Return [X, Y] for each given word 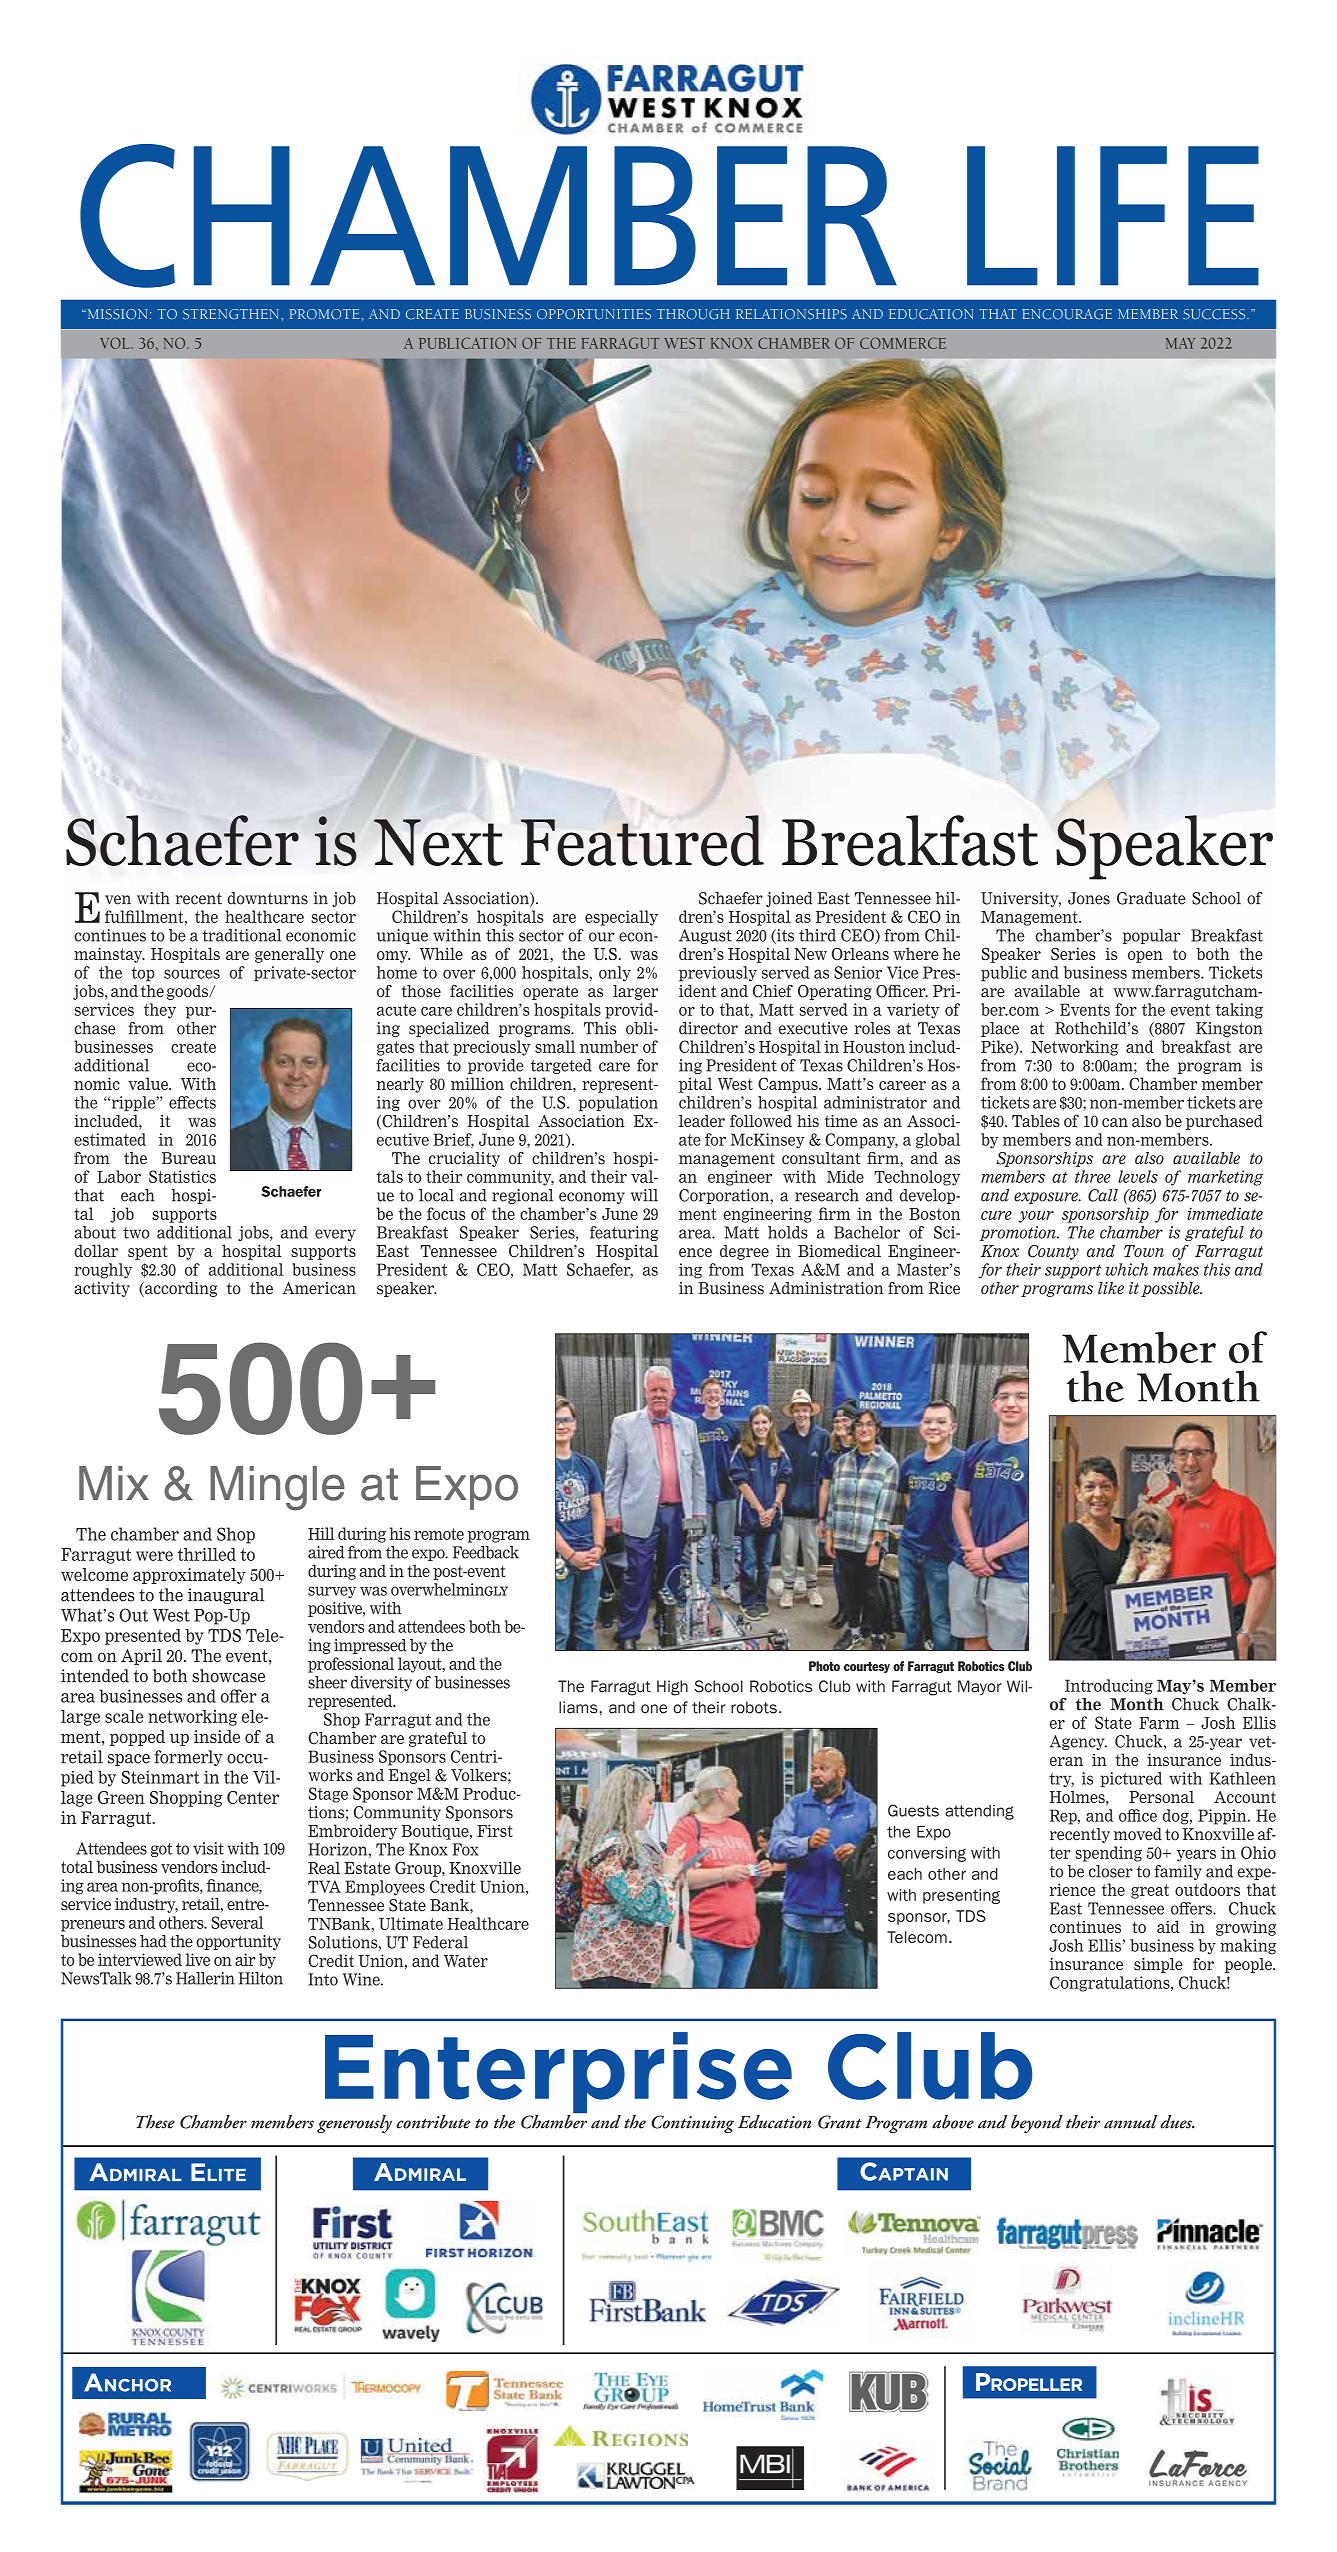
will [644, 1195]
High [672, 1688]
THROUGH [693, 314]
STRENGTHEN [231, 314]
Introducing [1109, 1687]
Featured [642, 840]
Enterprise [558, 2074]
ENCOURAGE [1067, 314]
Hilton [260, 1978]
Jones [1089, 898]
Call [1103, 1195]
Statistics [182, 1176]
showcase [228, 1676]
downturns [268, 898]
